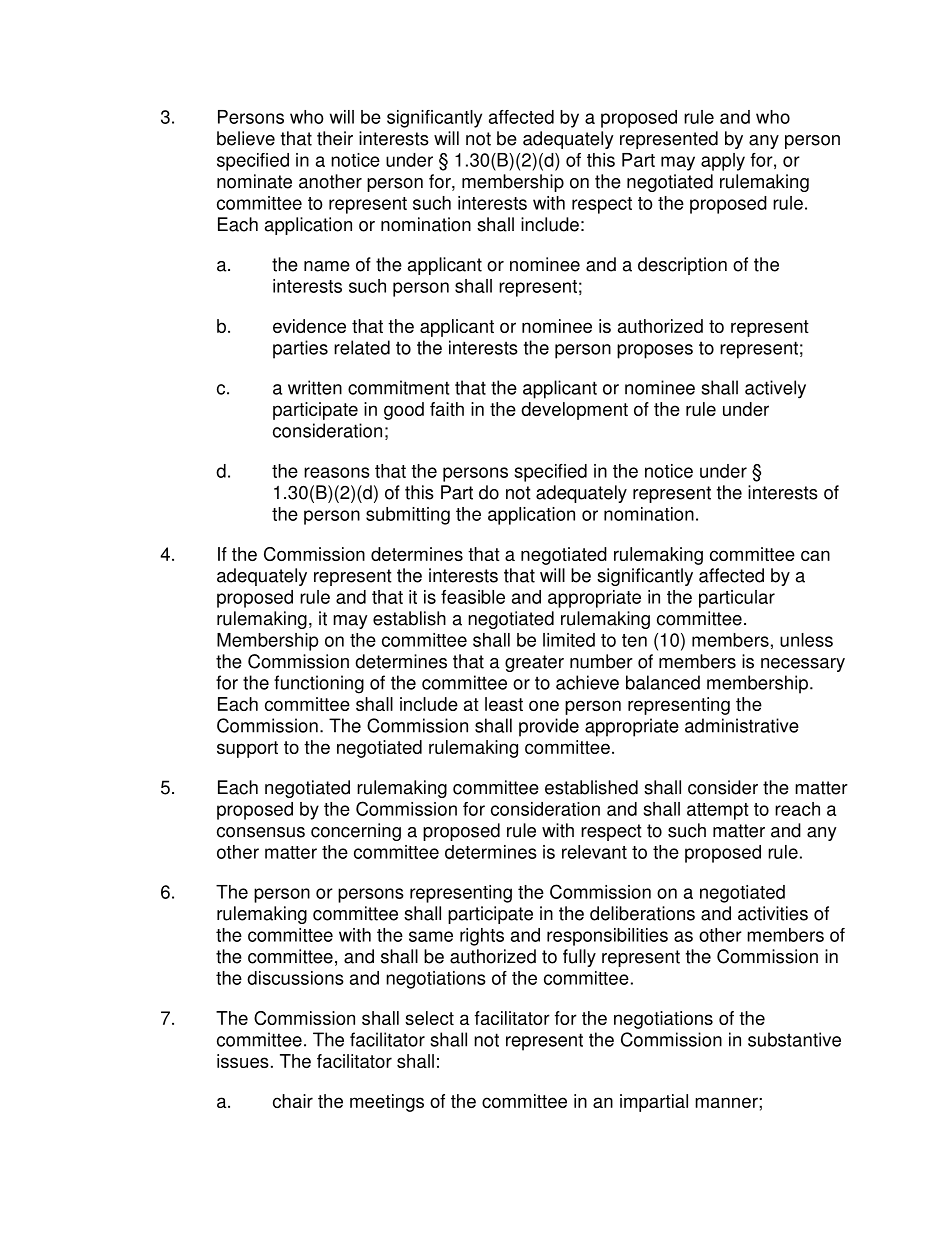 Image resolution: width=952 pixels, height=1233 pixels. I want to click on apply, so click(723, 162).
